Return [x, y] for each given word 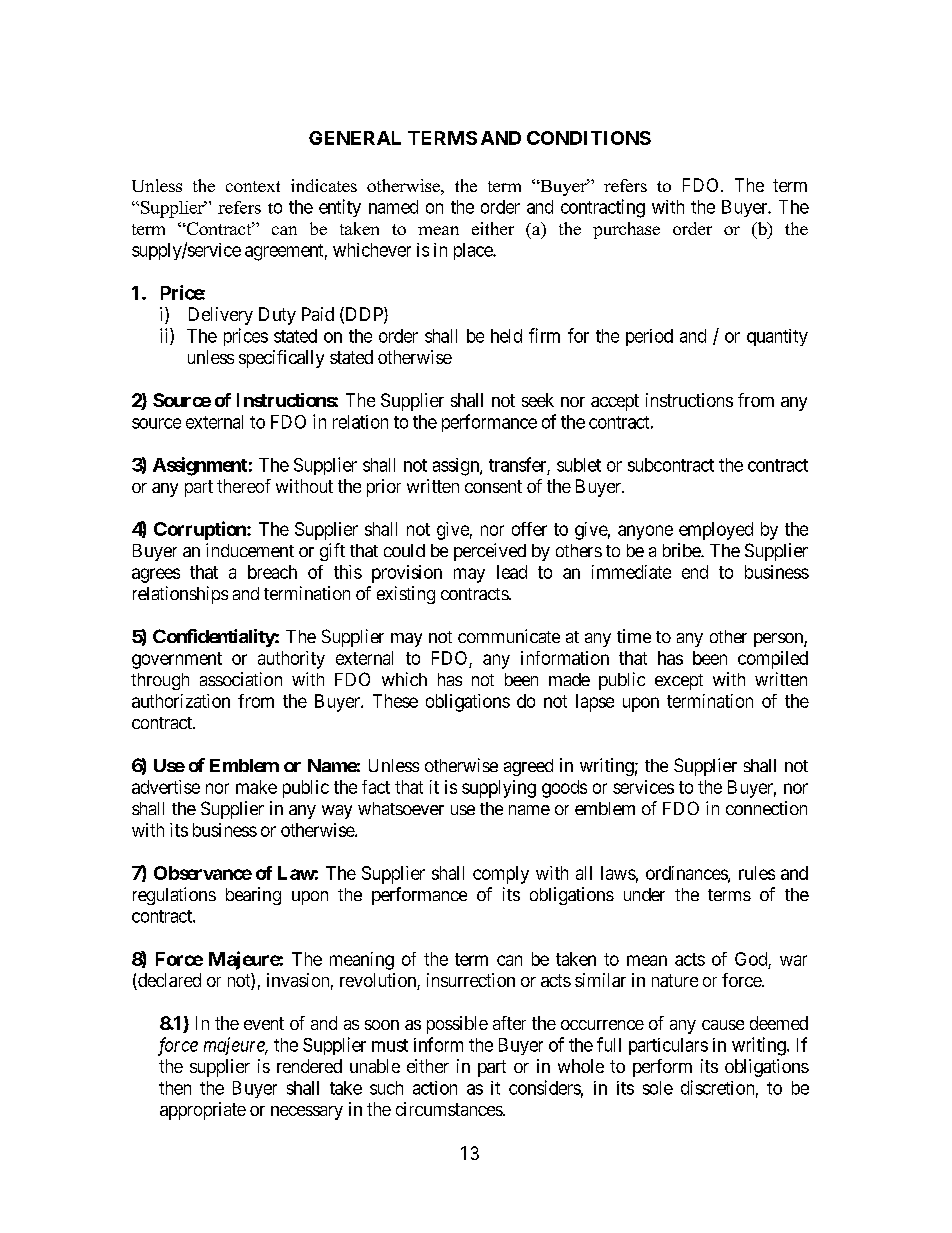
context [253, 186]
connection [766, 808]
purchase [626, 230]
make [256, 787]
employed [716, 531]
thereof [244, 486]
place [474, 251]
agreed [528, 767]
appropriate [203, 1111]
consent [493, 486]
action [435, 1088]
